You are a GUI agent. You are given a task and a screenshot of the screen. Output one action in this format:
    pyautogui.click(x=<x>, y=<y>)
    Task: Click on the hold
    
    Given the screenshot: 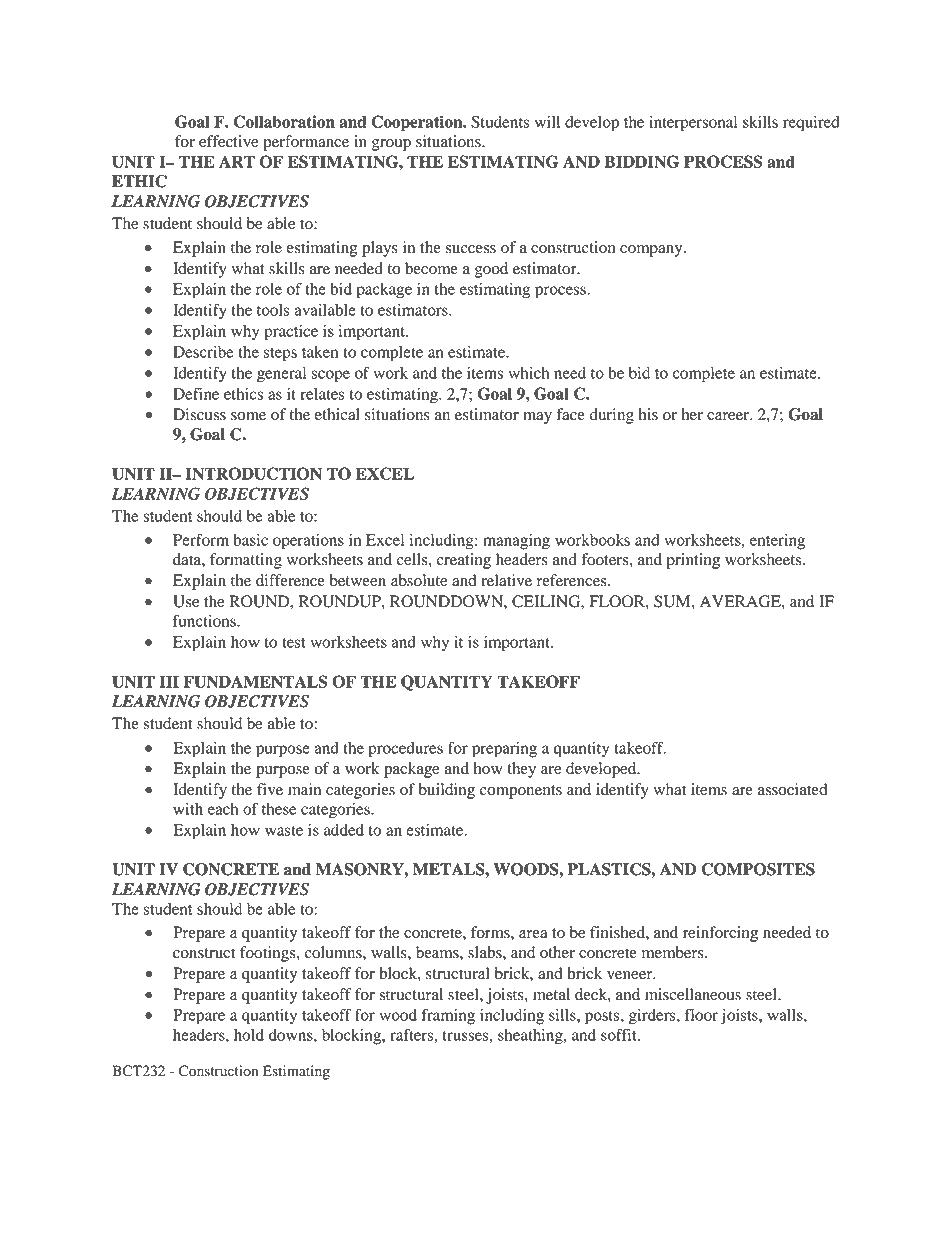 What is the action you would take?
    pyautogui.click(x=249, y=1035)
